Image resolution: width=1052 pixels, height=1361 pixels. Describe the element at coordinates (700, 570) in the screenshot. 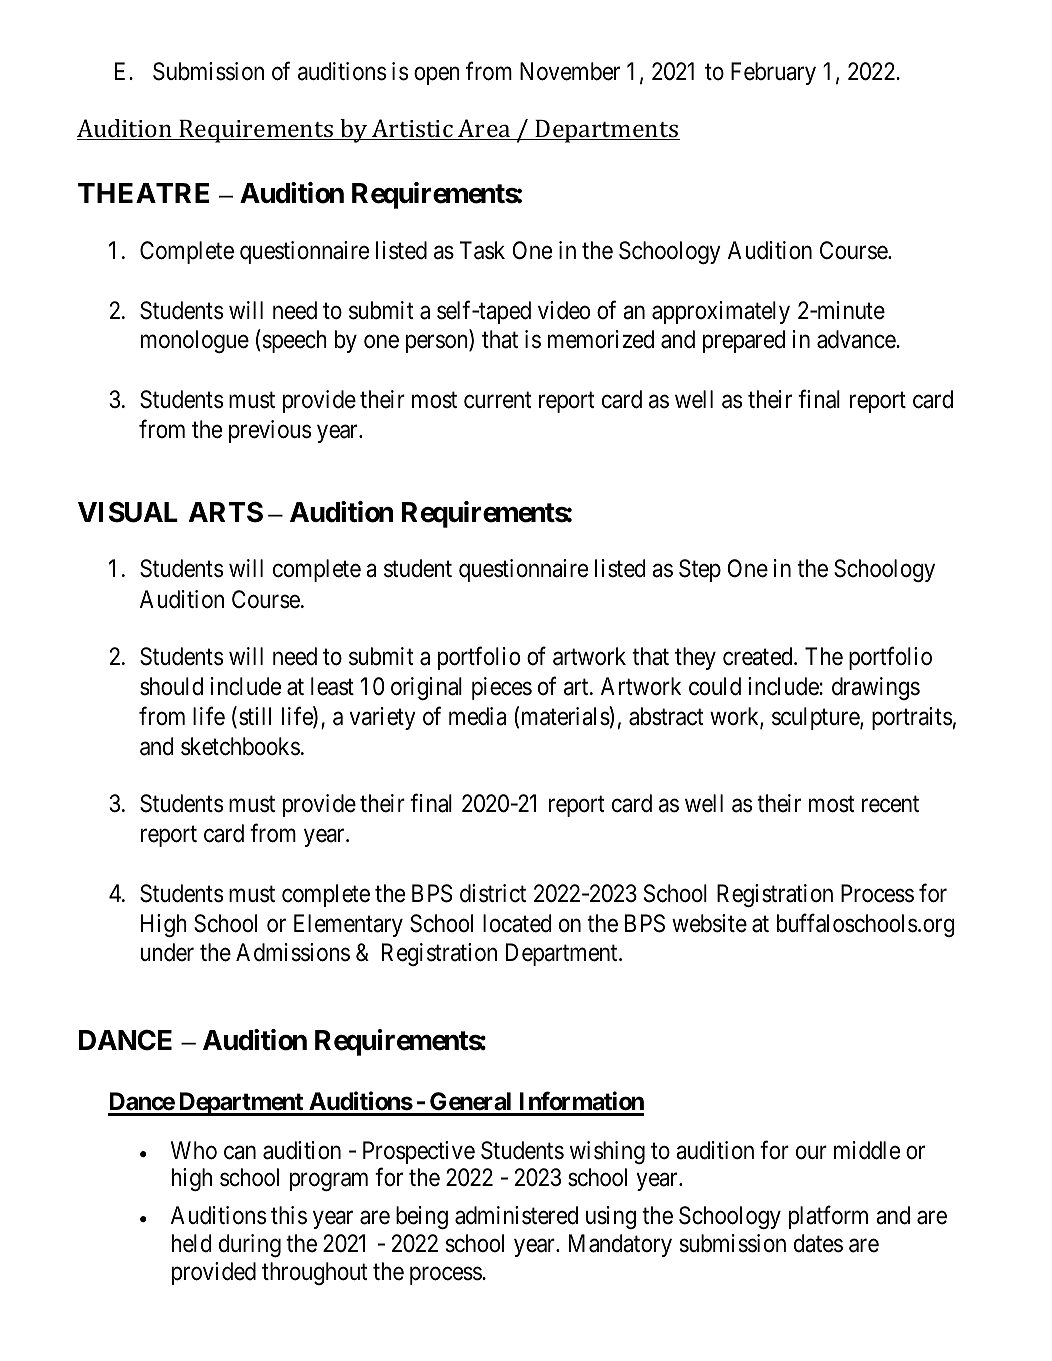

I see `Step` at that location.
